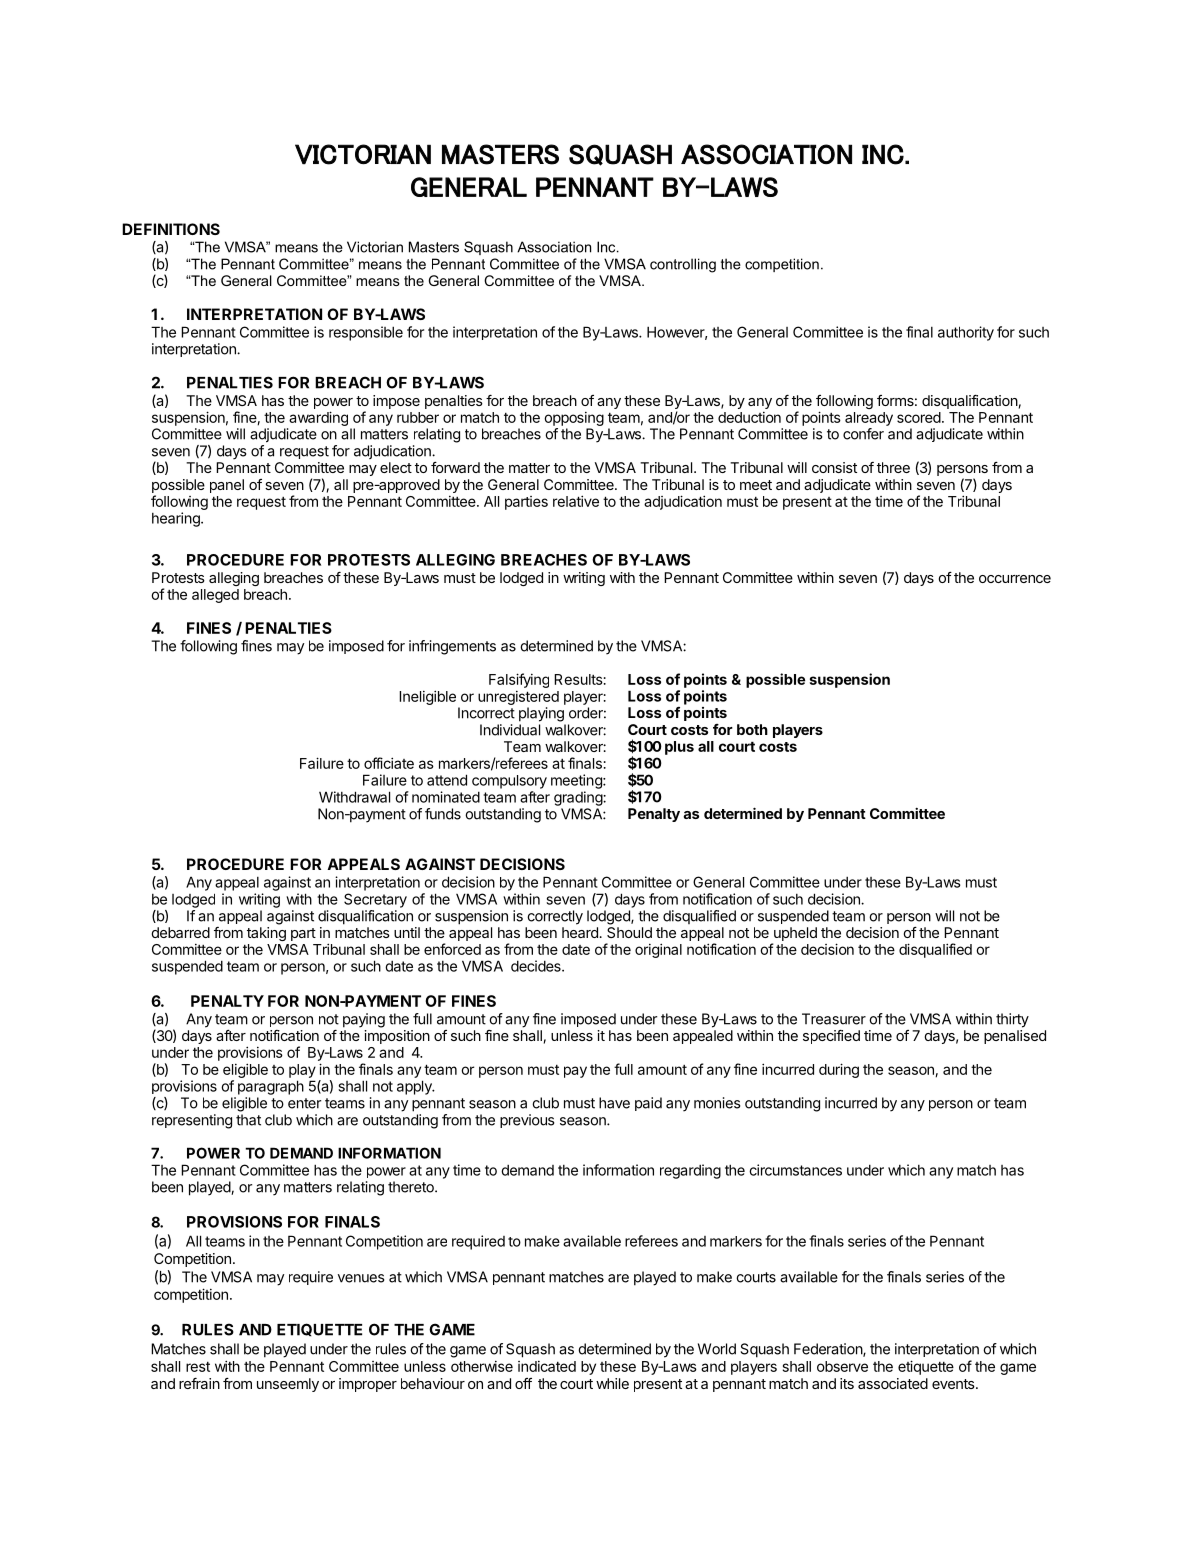 The height and width of the screenshot is (1543, 1192). I want to click on authority, so click(966, 333).
